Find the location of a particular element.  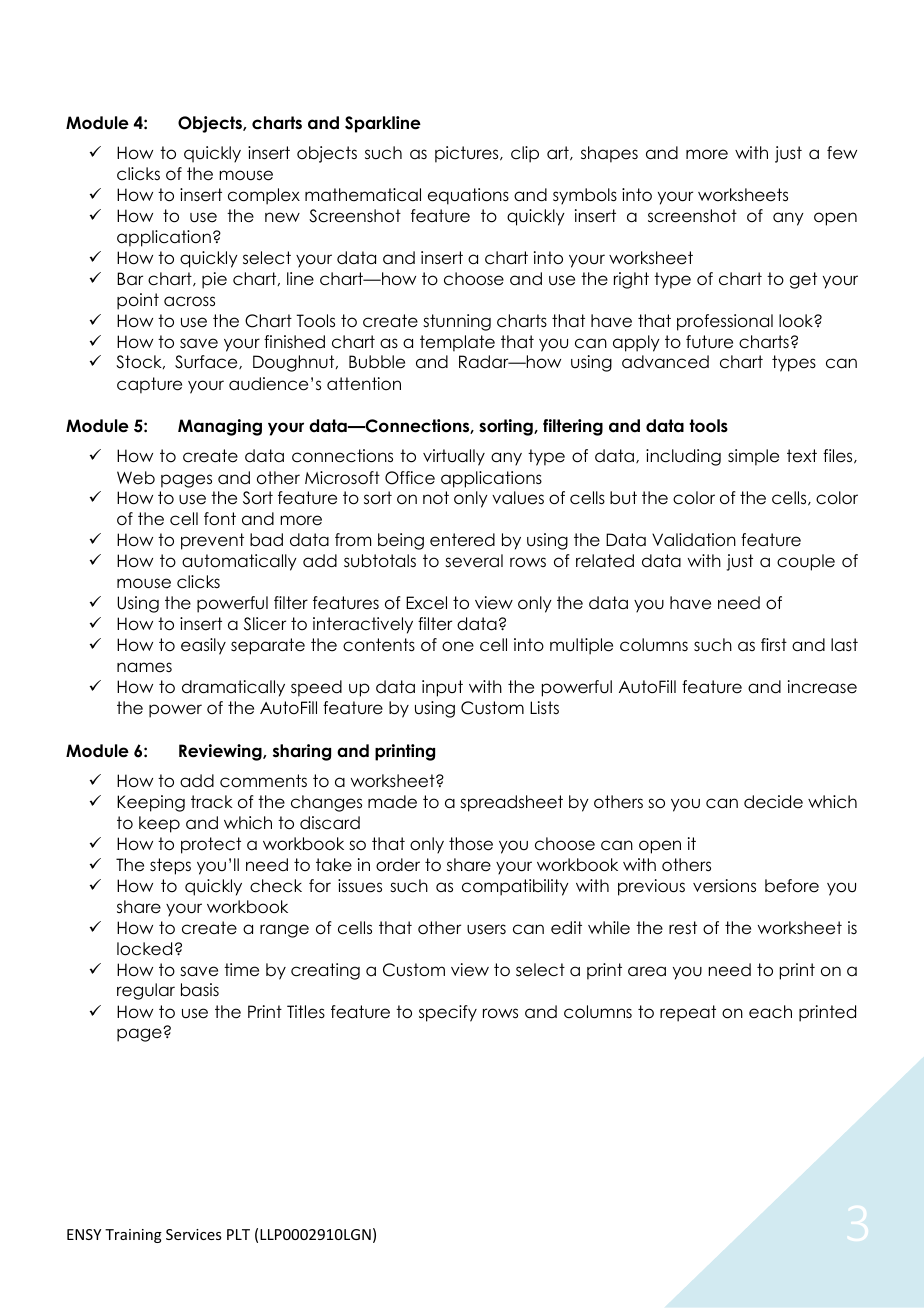

before is located at coordinates (792, 886).
